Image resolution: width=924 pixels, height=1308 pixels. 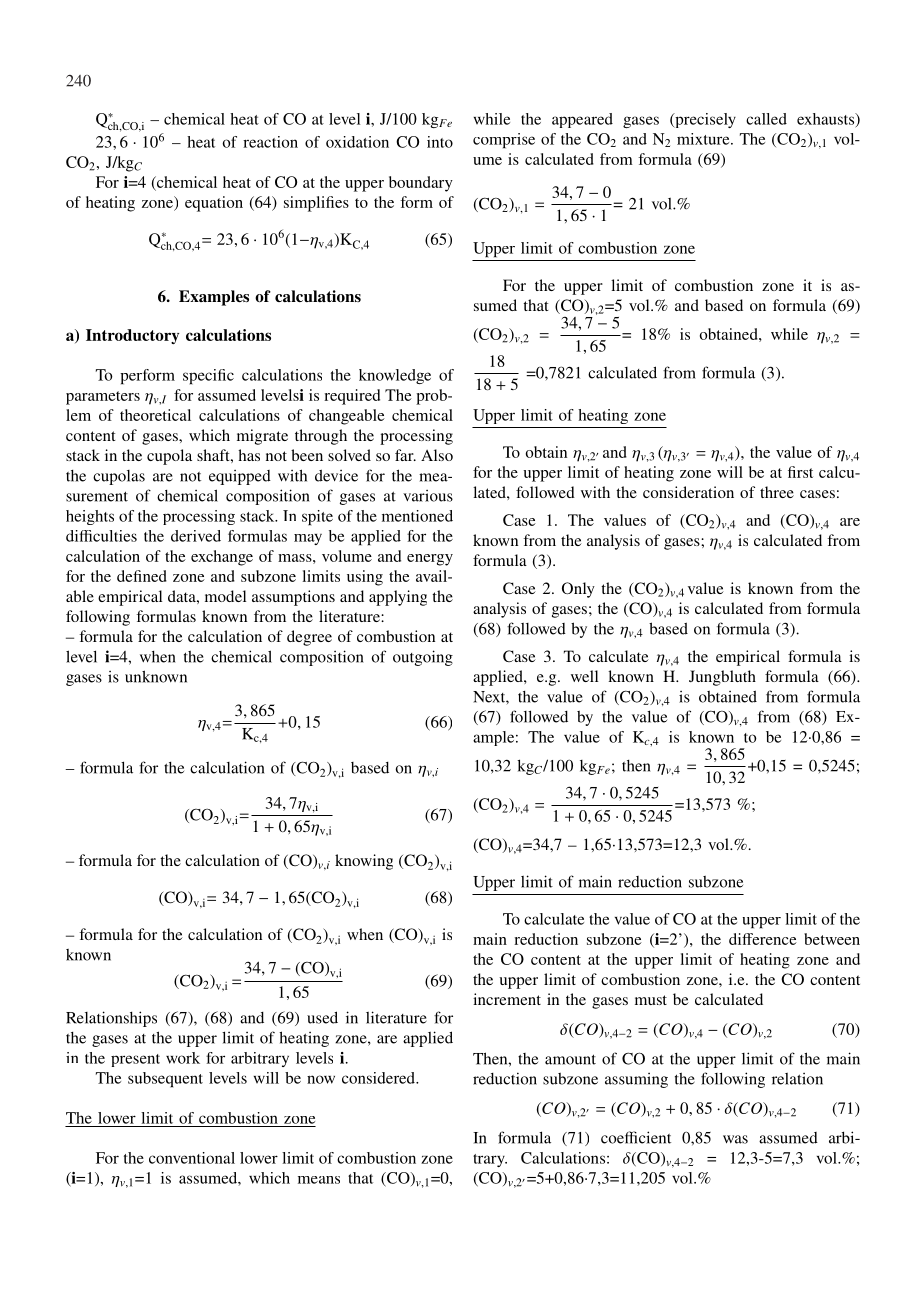 I want to click on difference, so click(x=763, y=939).
